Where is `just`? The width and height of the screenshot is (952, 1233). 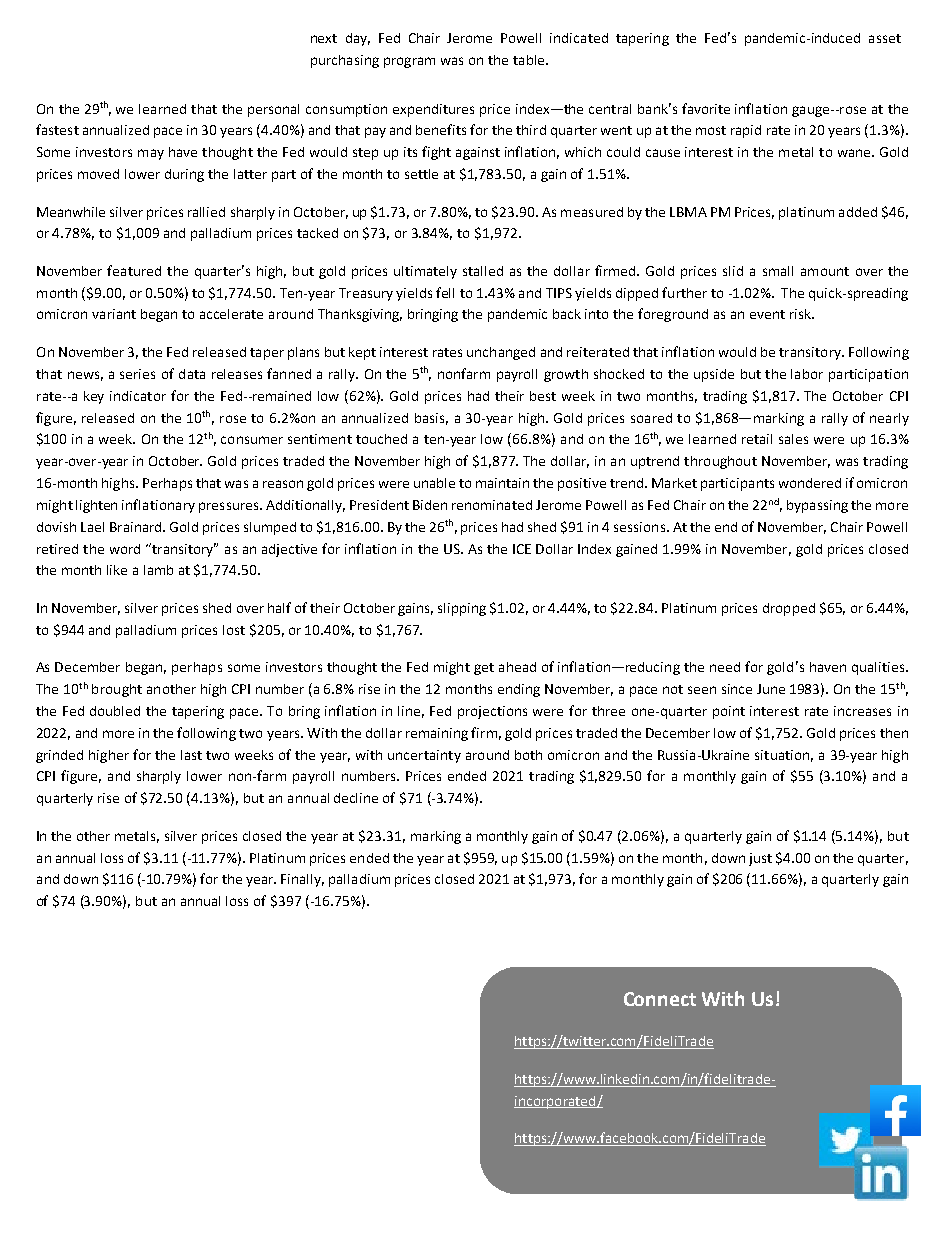
just is located at coordinates (760, 859).
